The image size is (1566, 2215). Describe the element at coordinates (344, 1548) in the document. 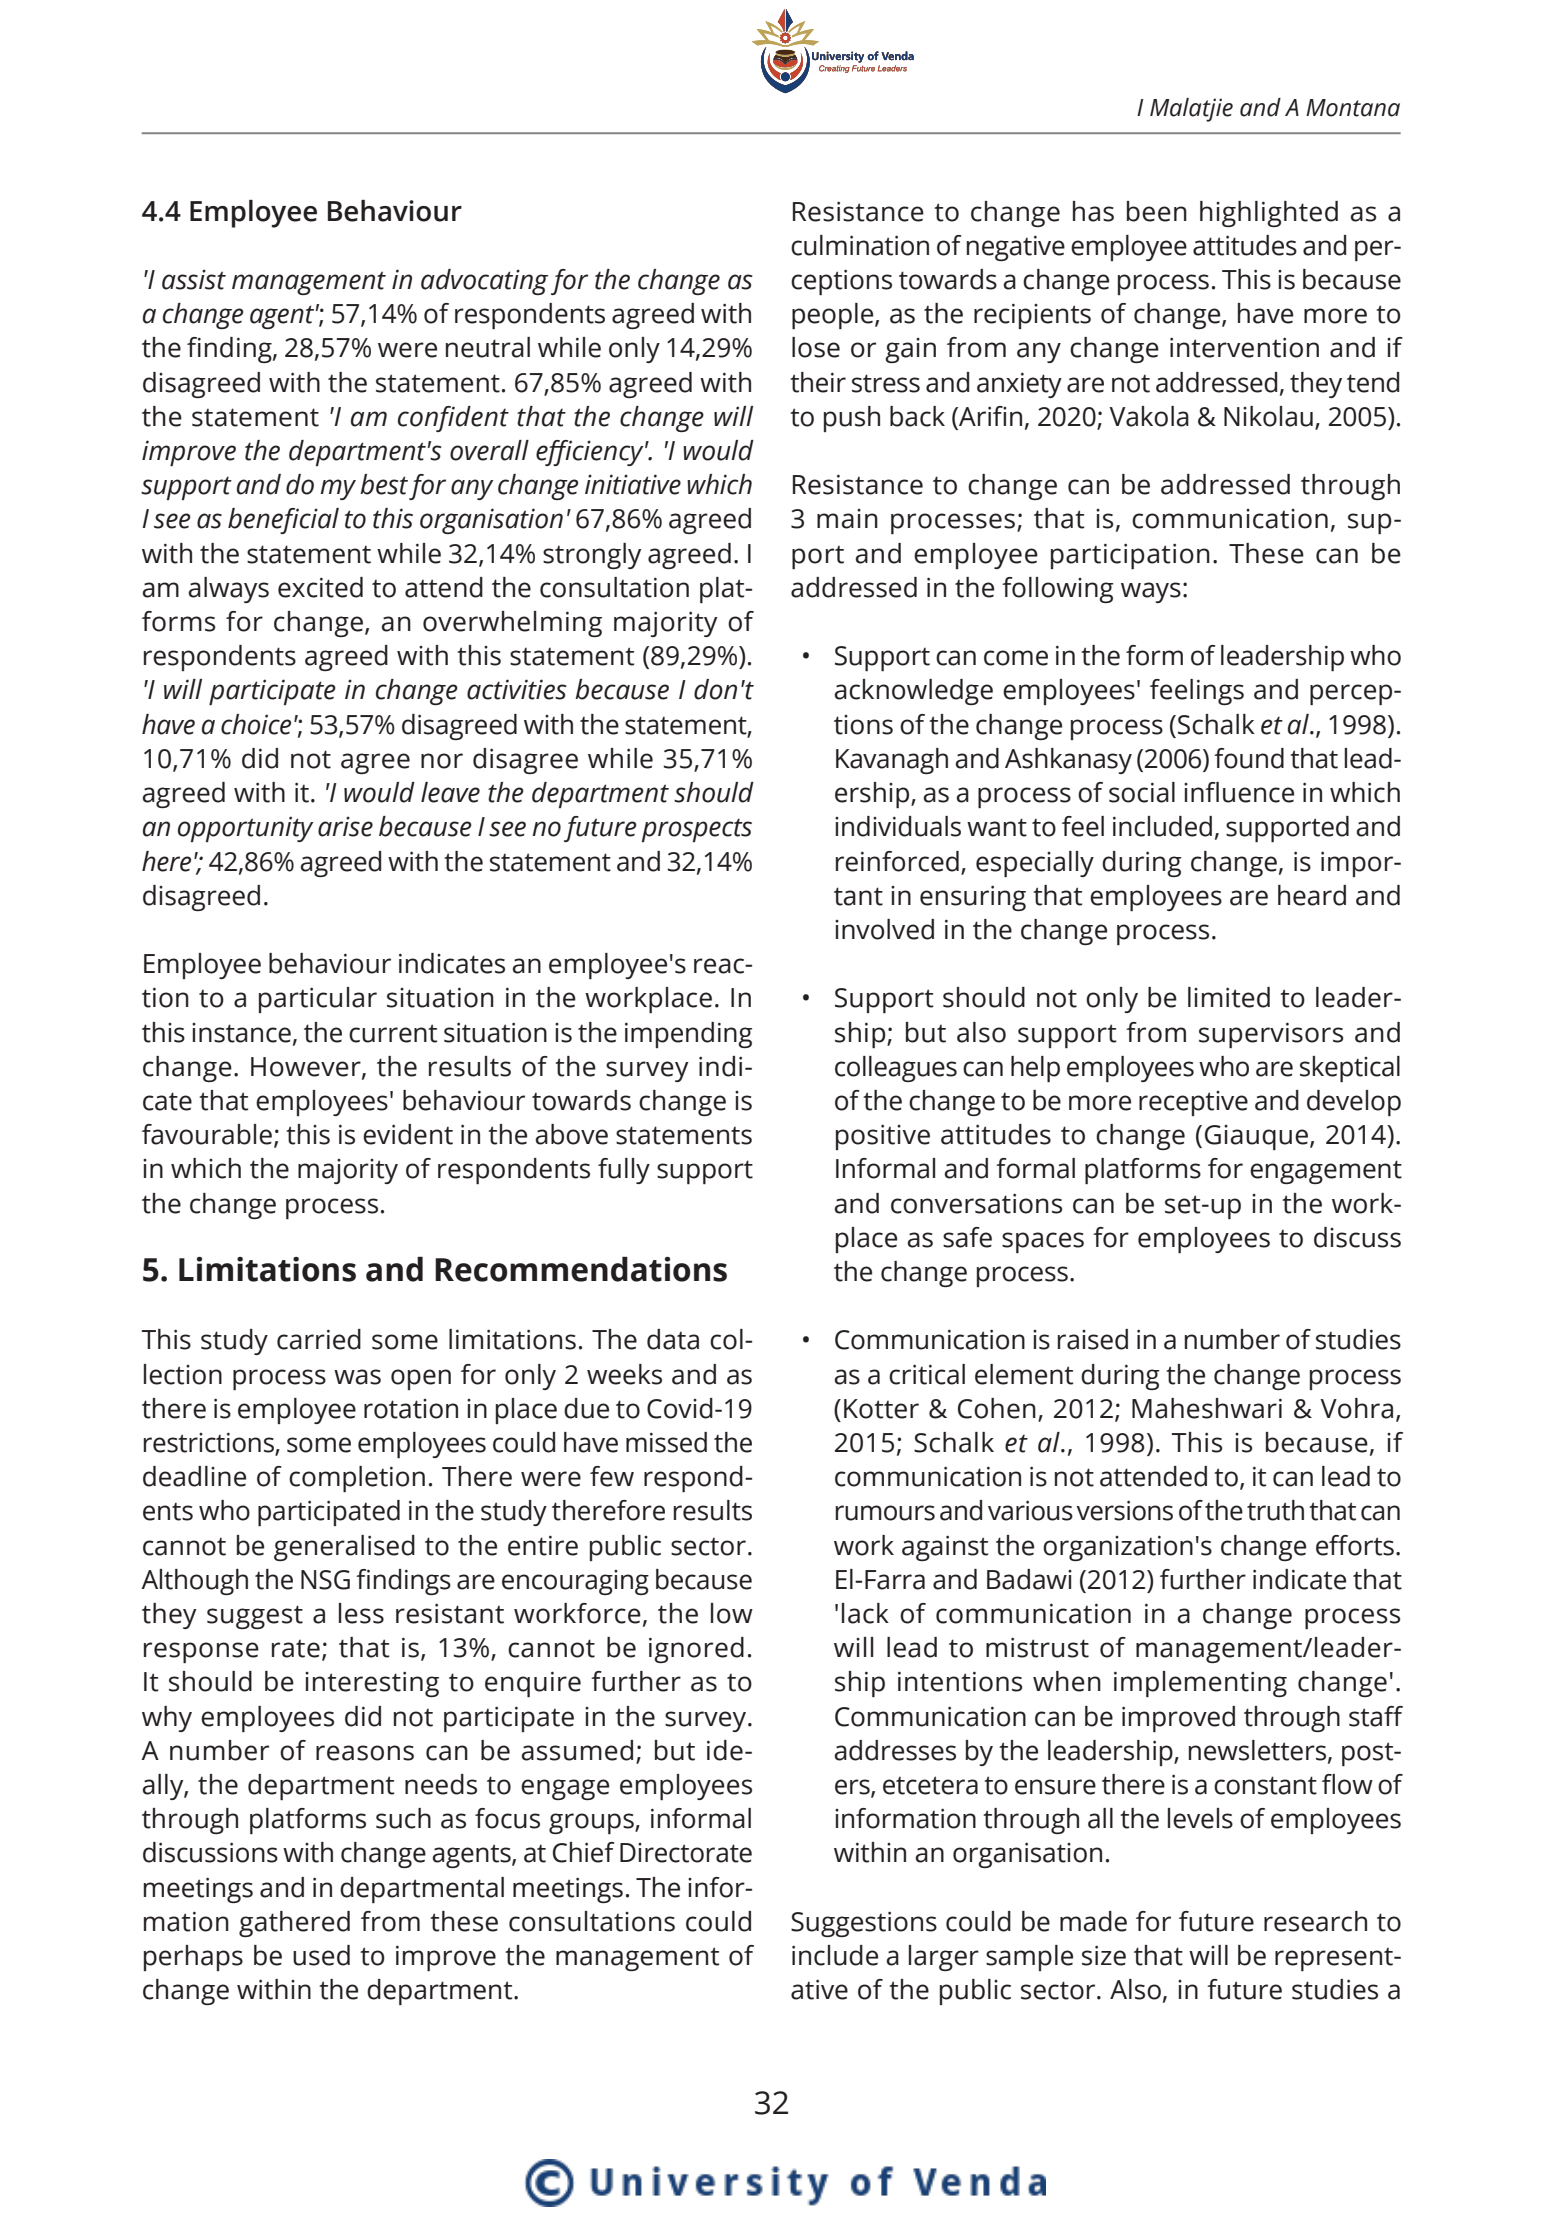

I see `generalised` at that location.
